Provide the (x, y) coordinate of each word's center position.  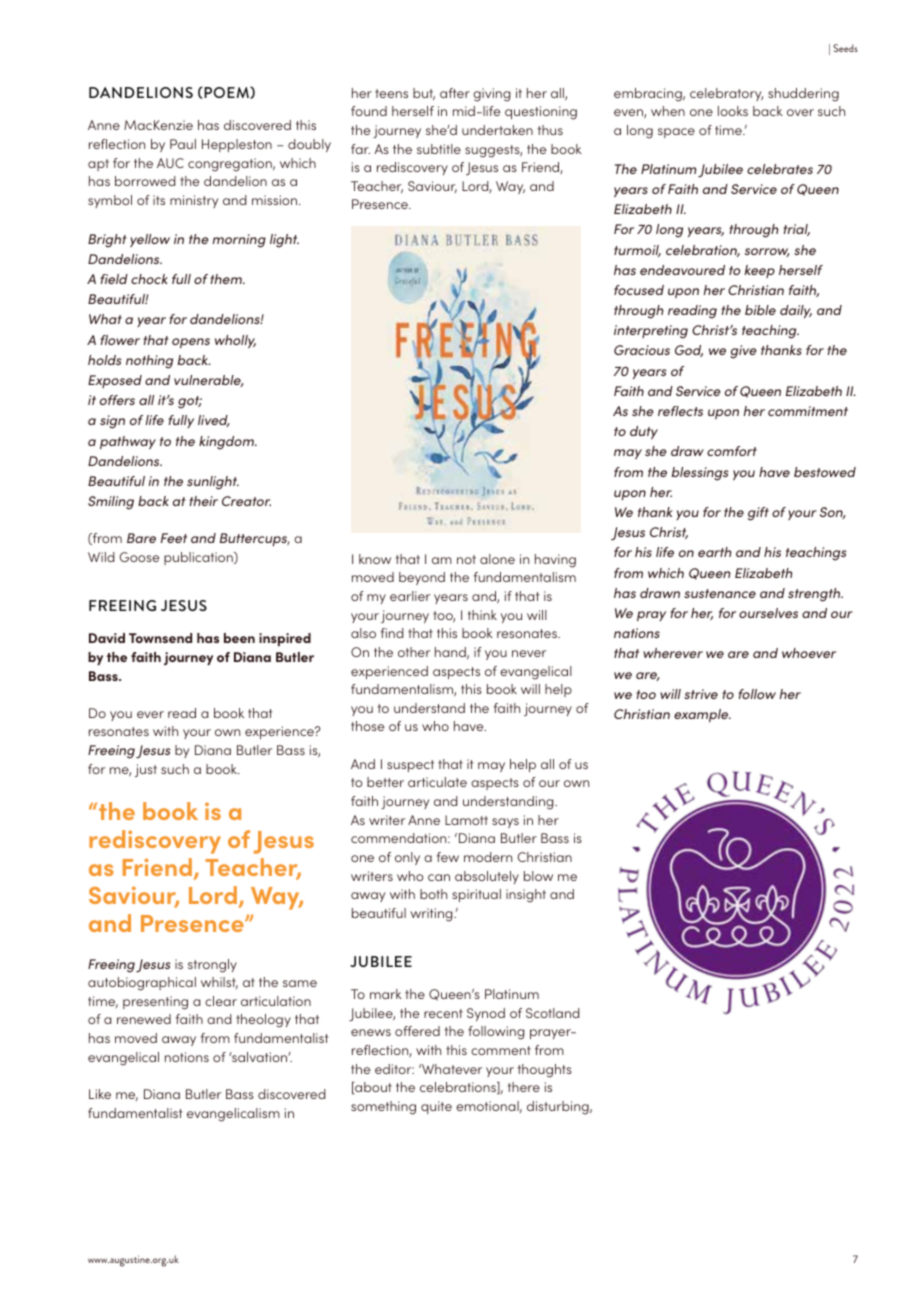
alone (497, 559)
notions (187, 1057)
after (455, 93)
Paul (183, 144)
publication (199, 558)
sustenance (720, 593)
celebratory (726, 94)
